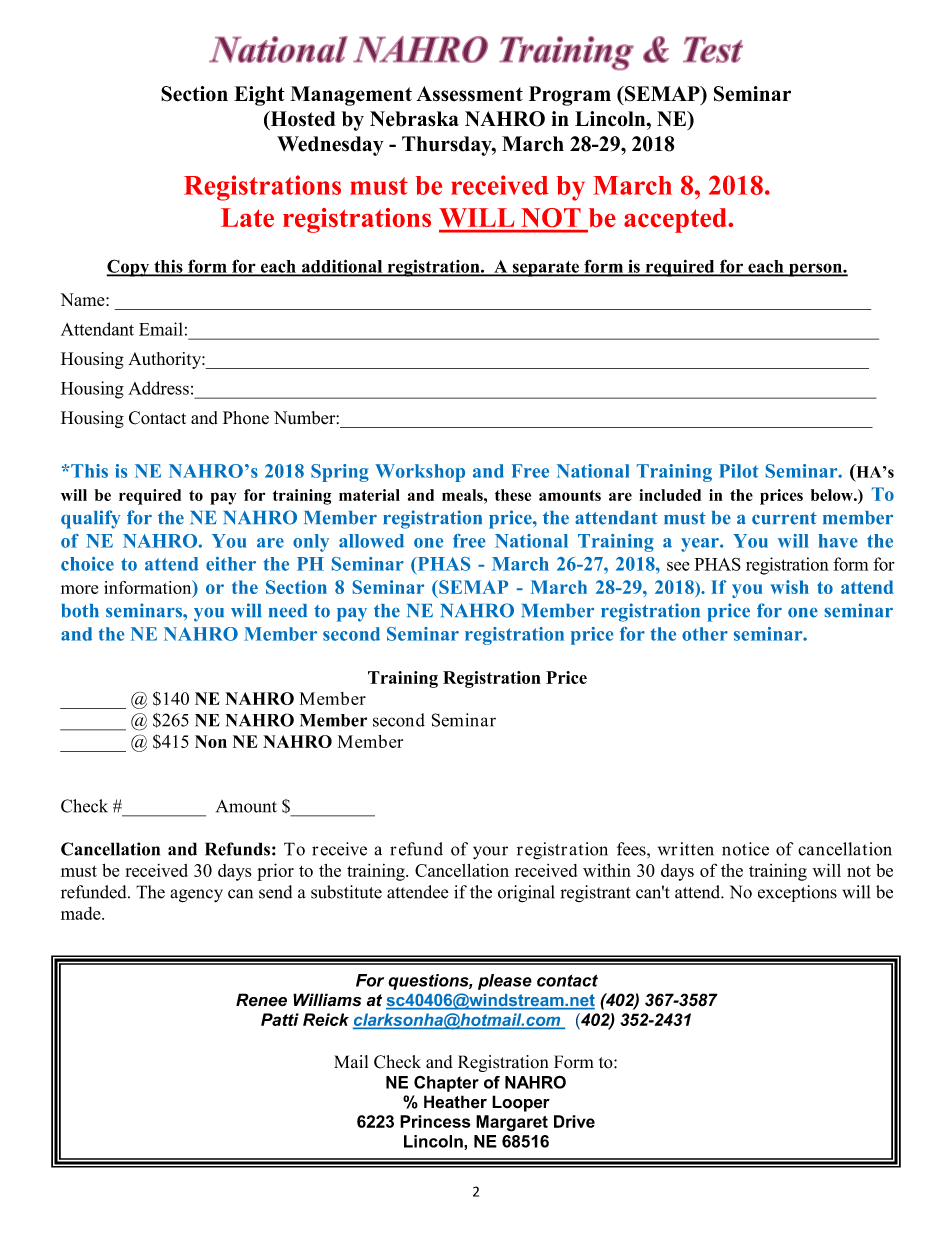 The height and width of the screenshot is (1233, 952). I want to click on Patti, so click(280, 1019).
